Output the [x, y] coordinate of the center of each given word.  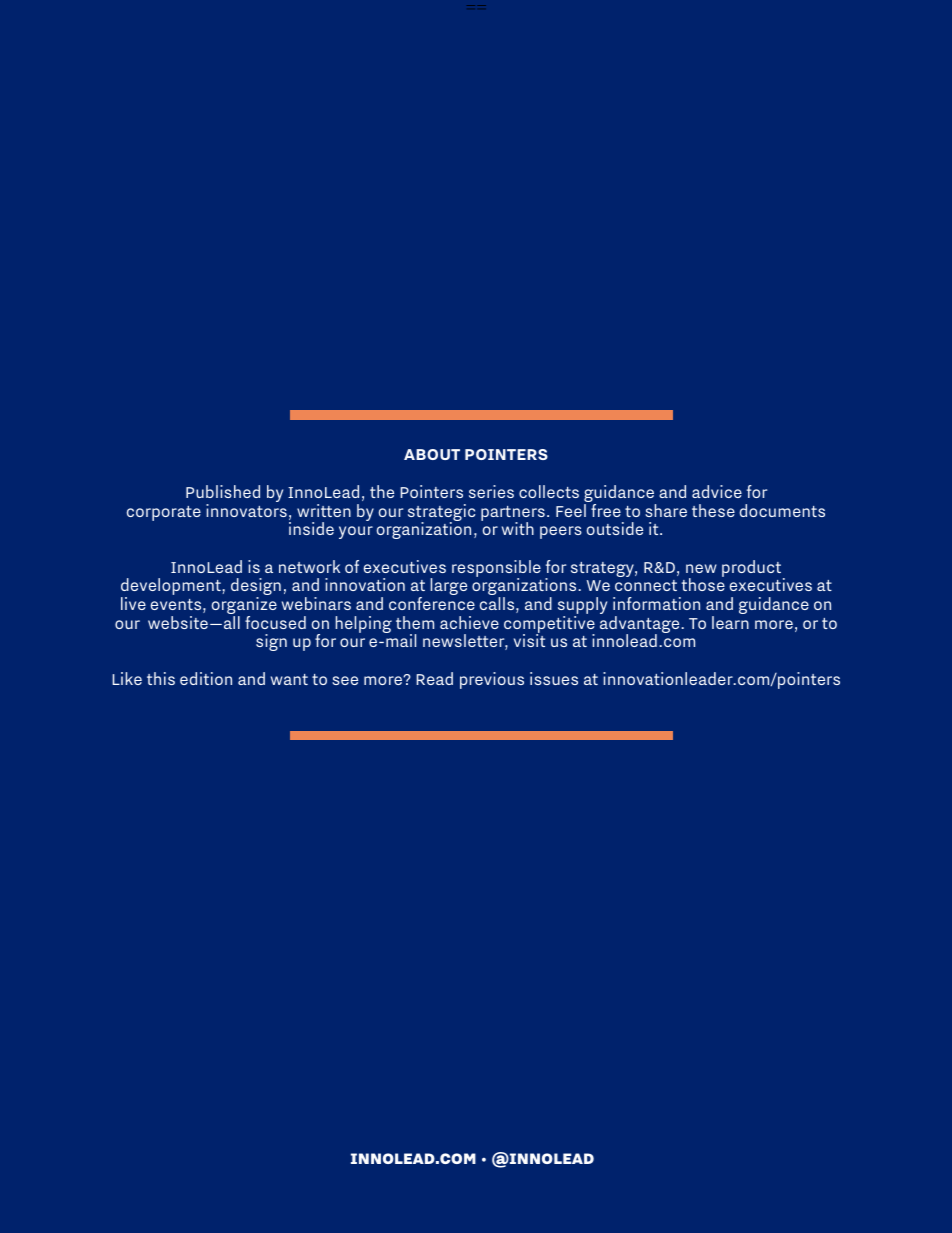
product [753, 569]
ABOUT [432, 454]
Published [223, 491]
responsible [496, 569]
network [309, 566]
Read [434, 678]
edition [206, 678]
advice [717, 491]
